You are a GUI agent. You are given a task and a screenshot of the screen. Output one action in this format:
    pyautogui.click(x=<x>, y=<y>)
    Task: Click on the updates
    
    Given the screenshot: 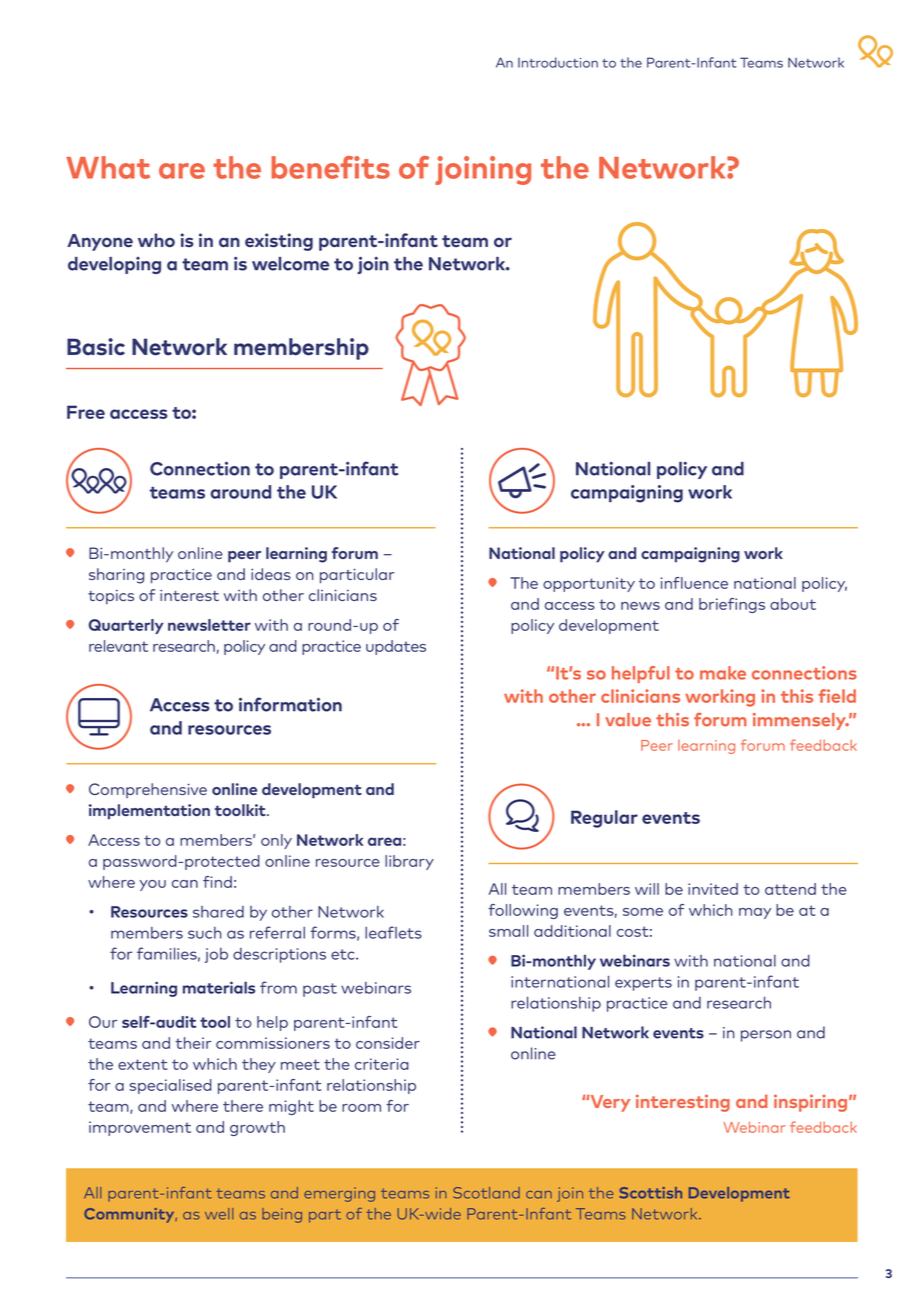 What is the action you would take?
    pyautogui.click(x=396, y=647)
